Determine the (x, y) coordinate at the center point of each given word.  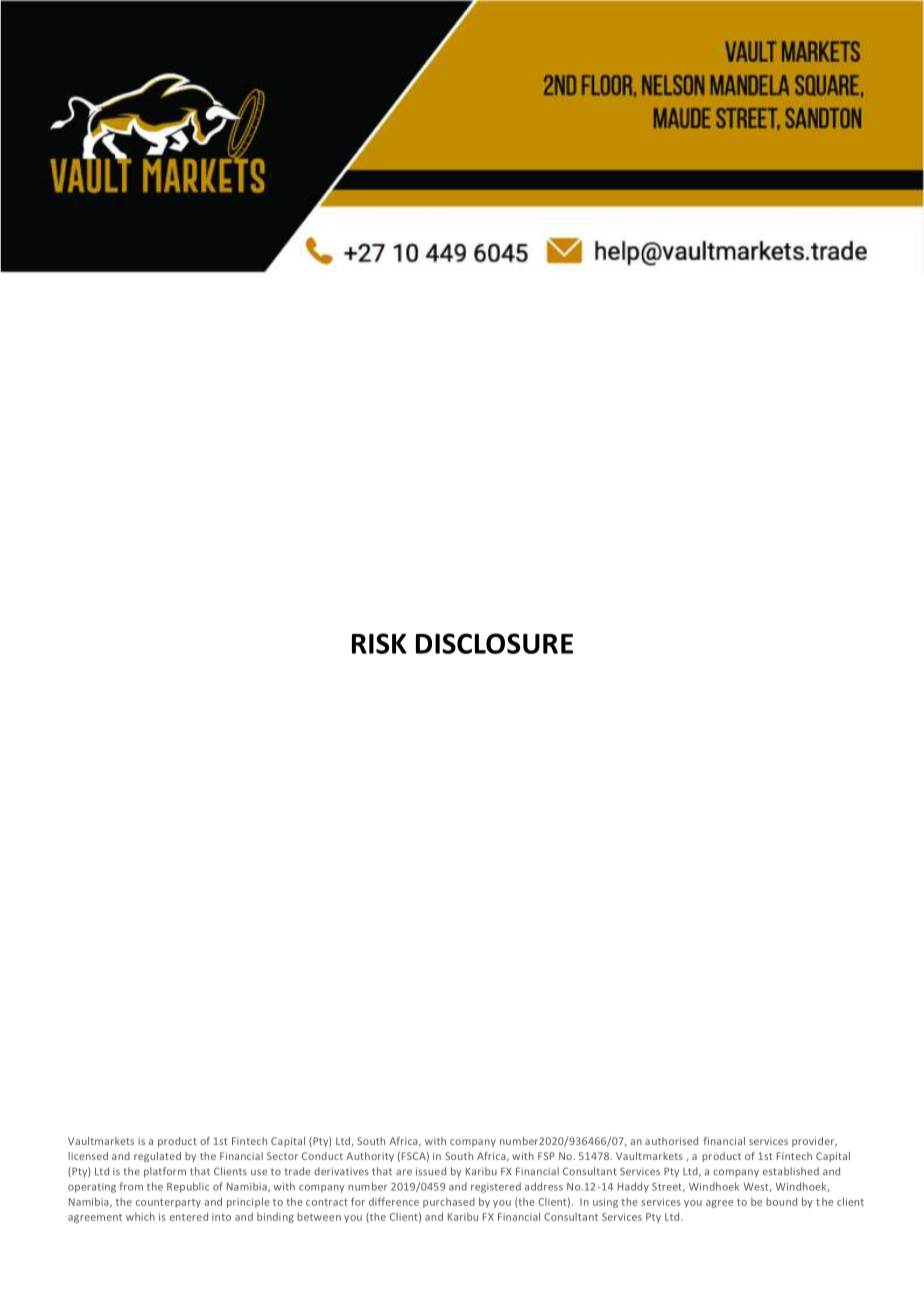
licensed (88, 1156)
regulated (157, 1157)
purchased (449, 1203)
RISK (379, 643)
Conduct (322, 1156)
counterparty (168, 1203)
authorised (671, 1141)
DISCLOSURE (494, 643)
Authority (370, 1157)
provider (814, 1142)
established (791, 1171)
